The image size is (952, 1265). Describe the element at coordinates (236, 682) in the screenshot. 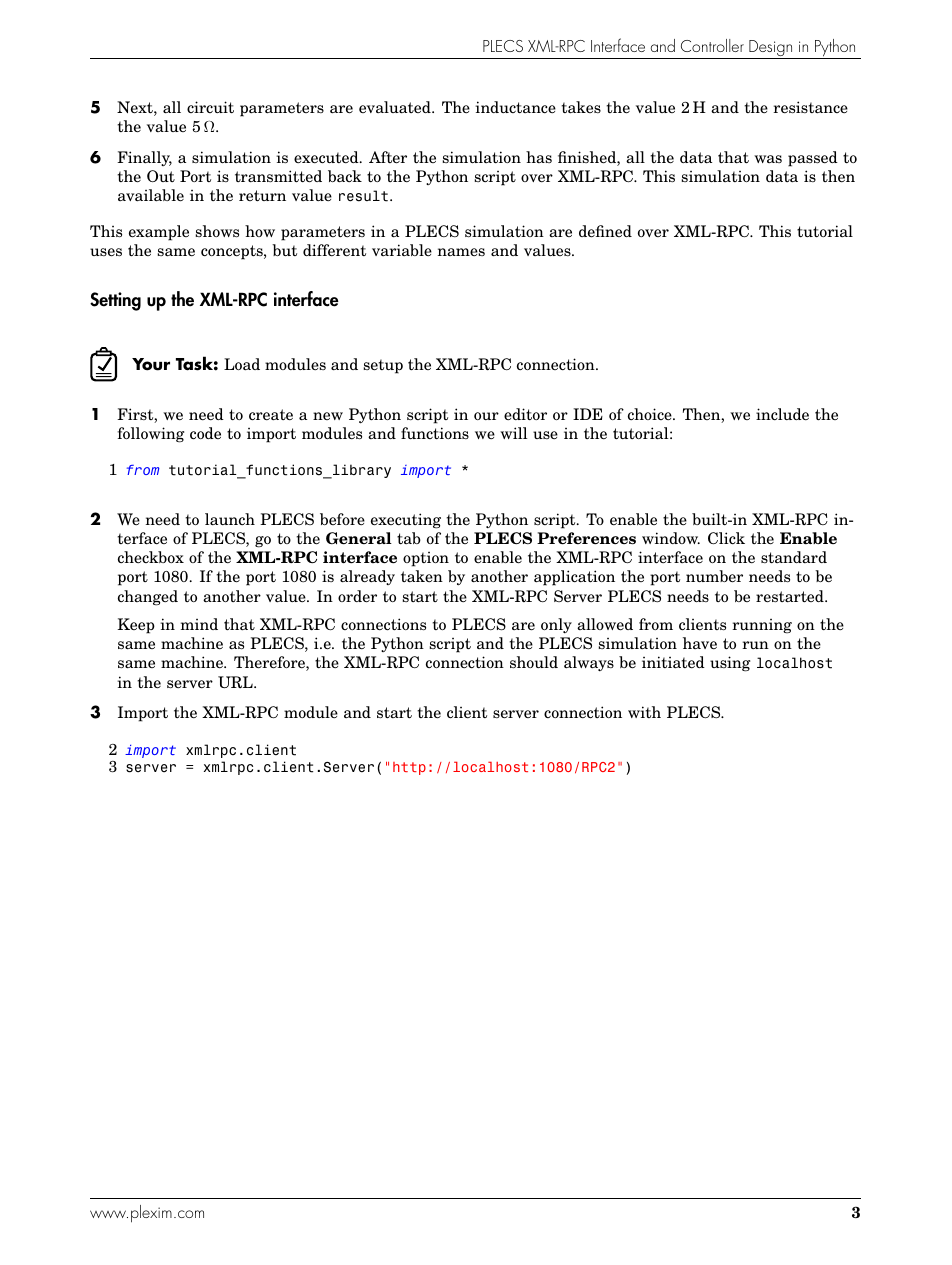

I see `URL` at that location.
